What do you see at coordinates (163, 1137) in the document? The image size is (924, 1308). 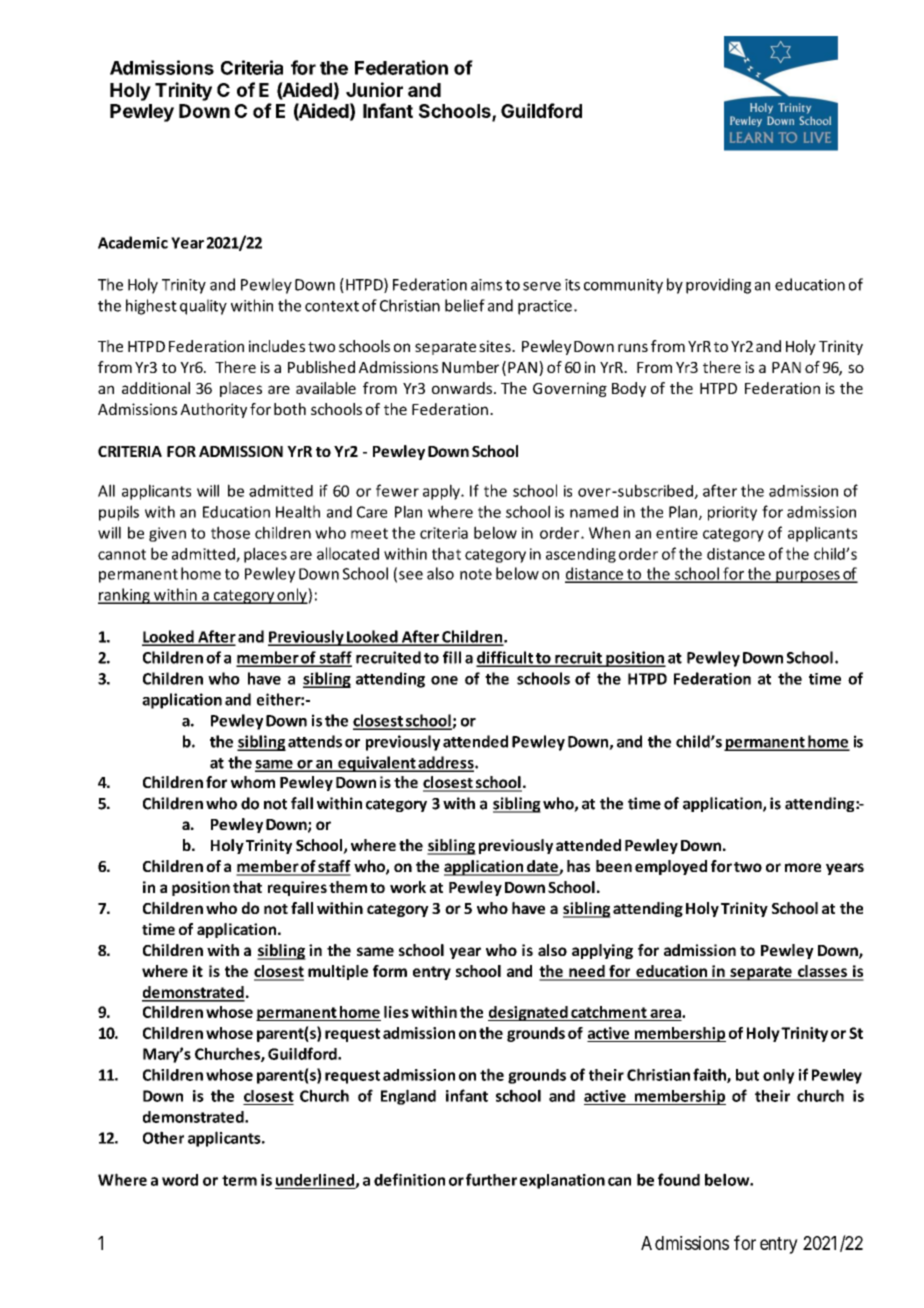 I see `Other` at bounding box center [163, 1137].
